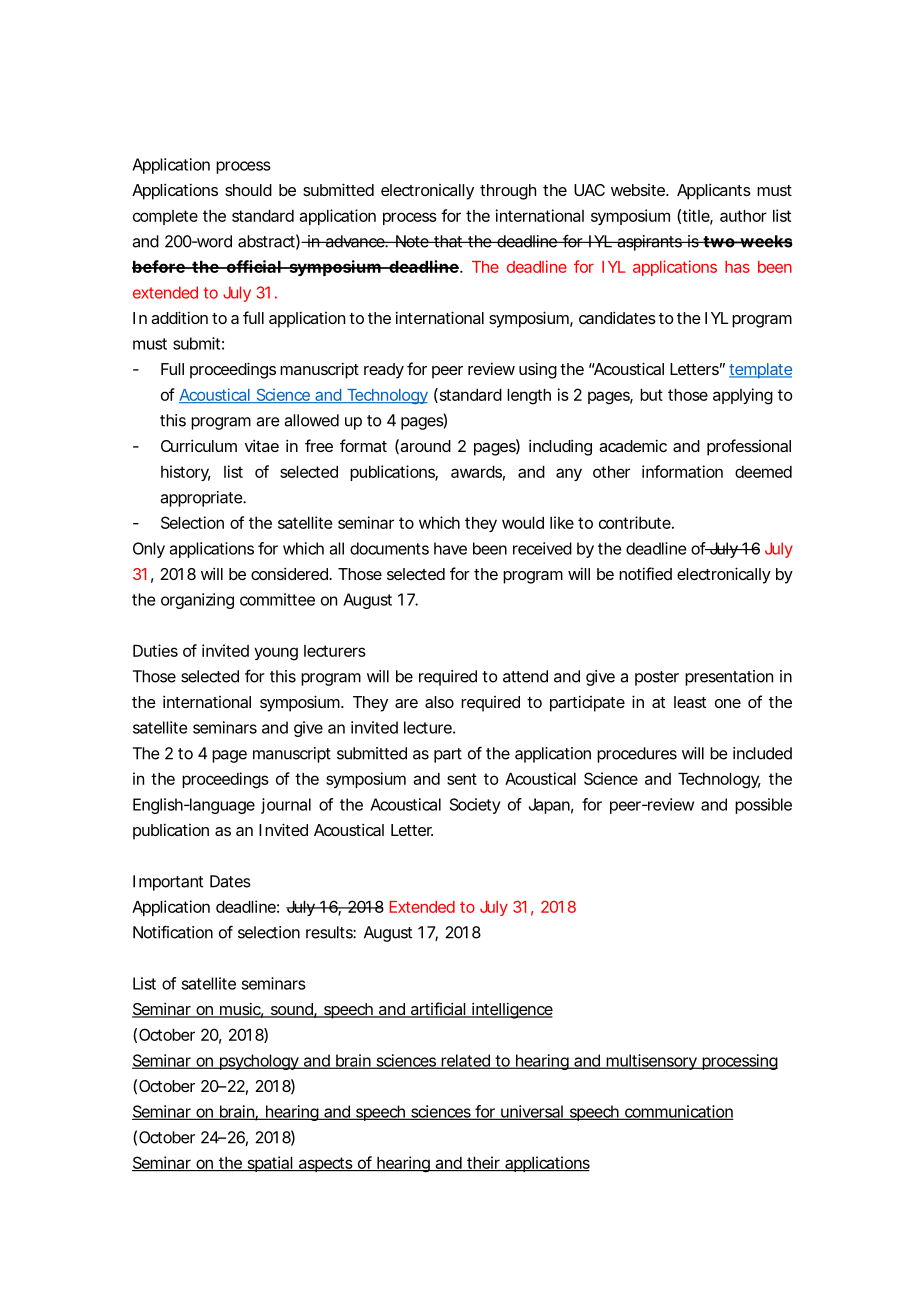  Describe the element at coordinates (714, 191) in the screenshot. I see `Applicants` at that location.
